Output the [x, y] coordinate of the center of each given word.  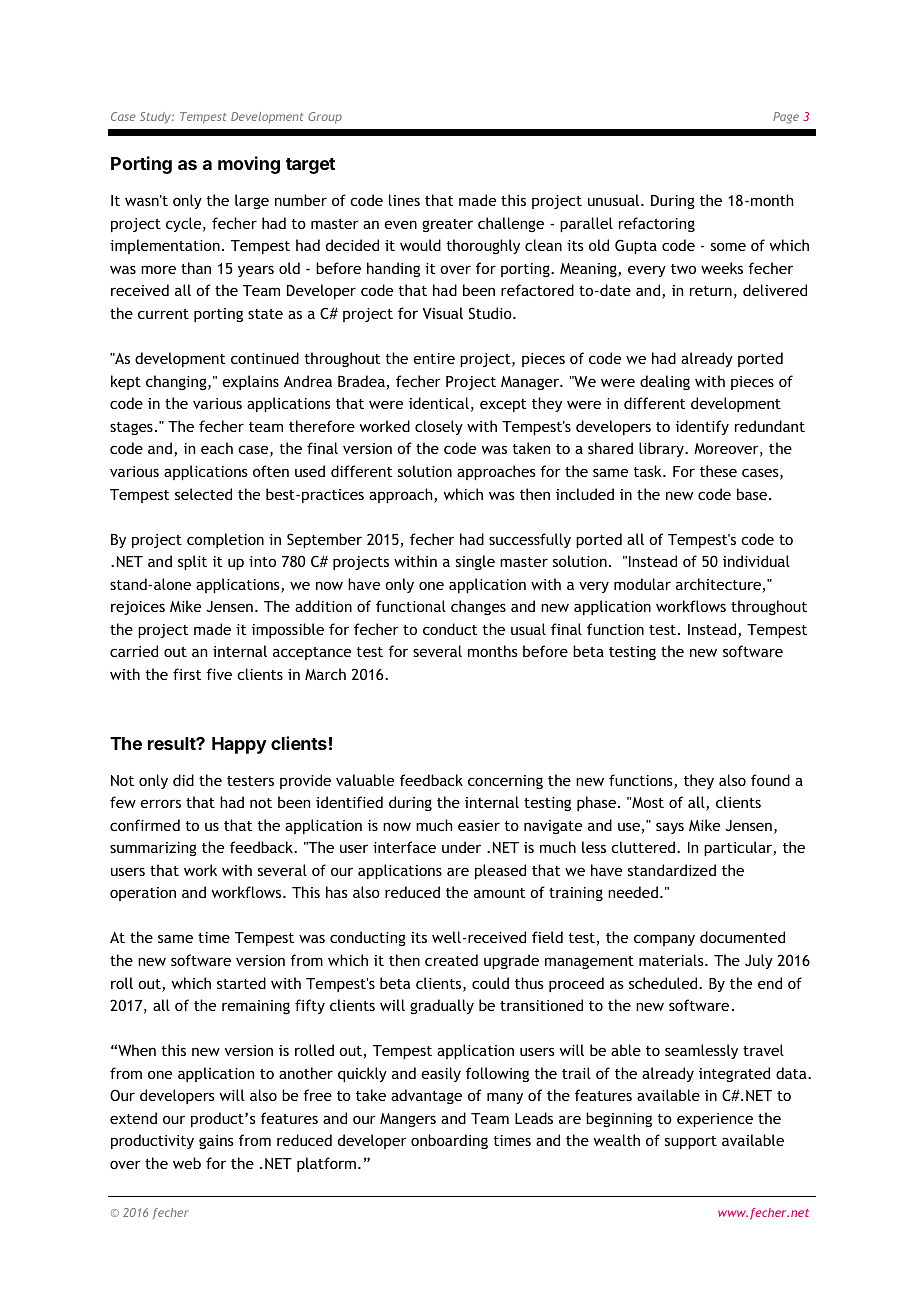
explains [250, 382]
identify [702, 427]
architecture [719, 585]
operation [143, 894]
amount [499, 893]
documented [742, 937]
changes [478, 607]
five [219, 674]
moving [249, 165]
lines [404, 200]
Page [786, 118]
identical [439, 403]
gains [216, 1142]
